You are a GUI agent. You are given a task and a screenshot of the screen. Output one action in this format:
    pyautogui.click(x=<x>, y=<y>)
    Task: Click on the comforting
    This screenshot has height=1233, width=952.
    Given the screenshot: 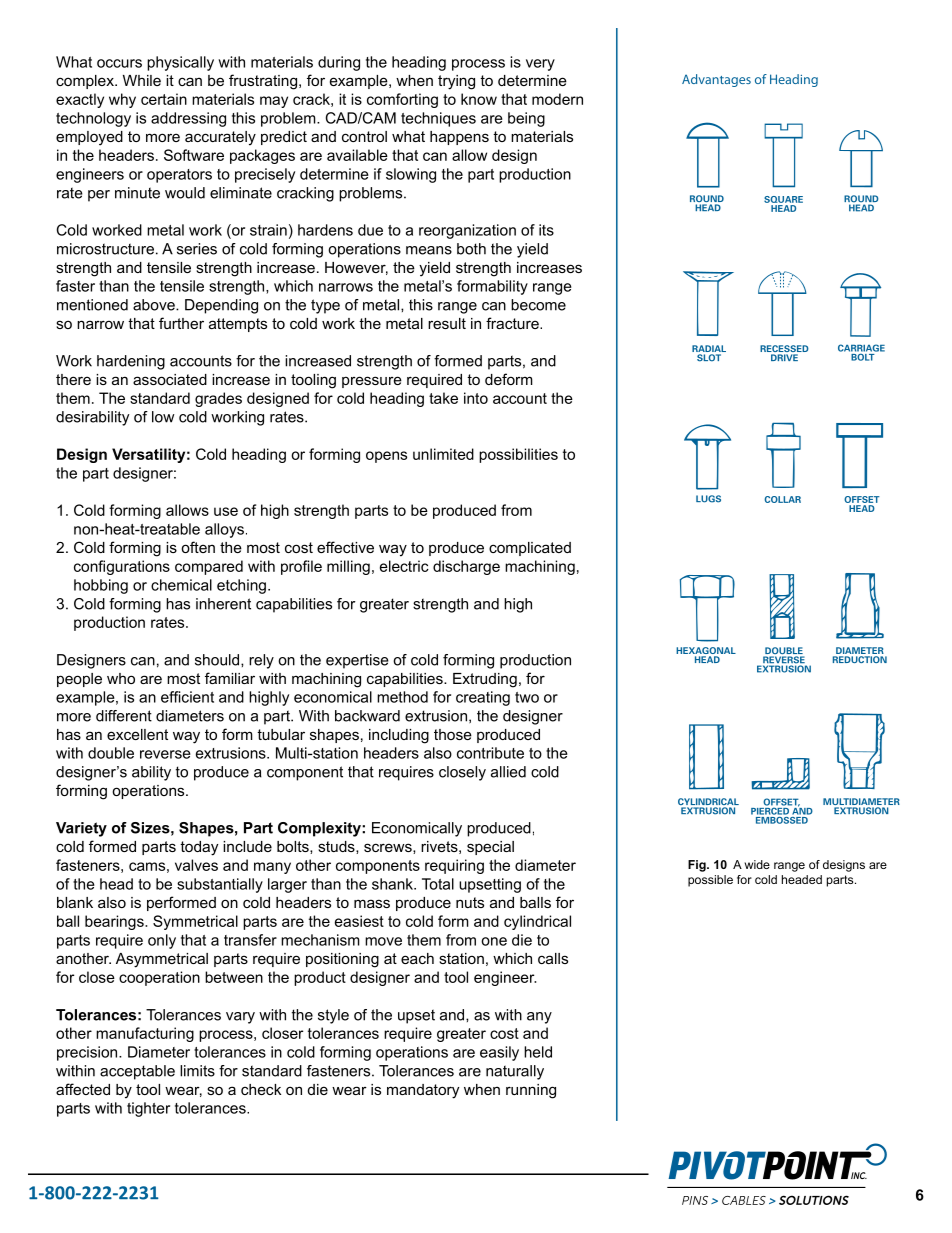 What is the action you would take?
    pyautogui.click(x=402, y=100)
